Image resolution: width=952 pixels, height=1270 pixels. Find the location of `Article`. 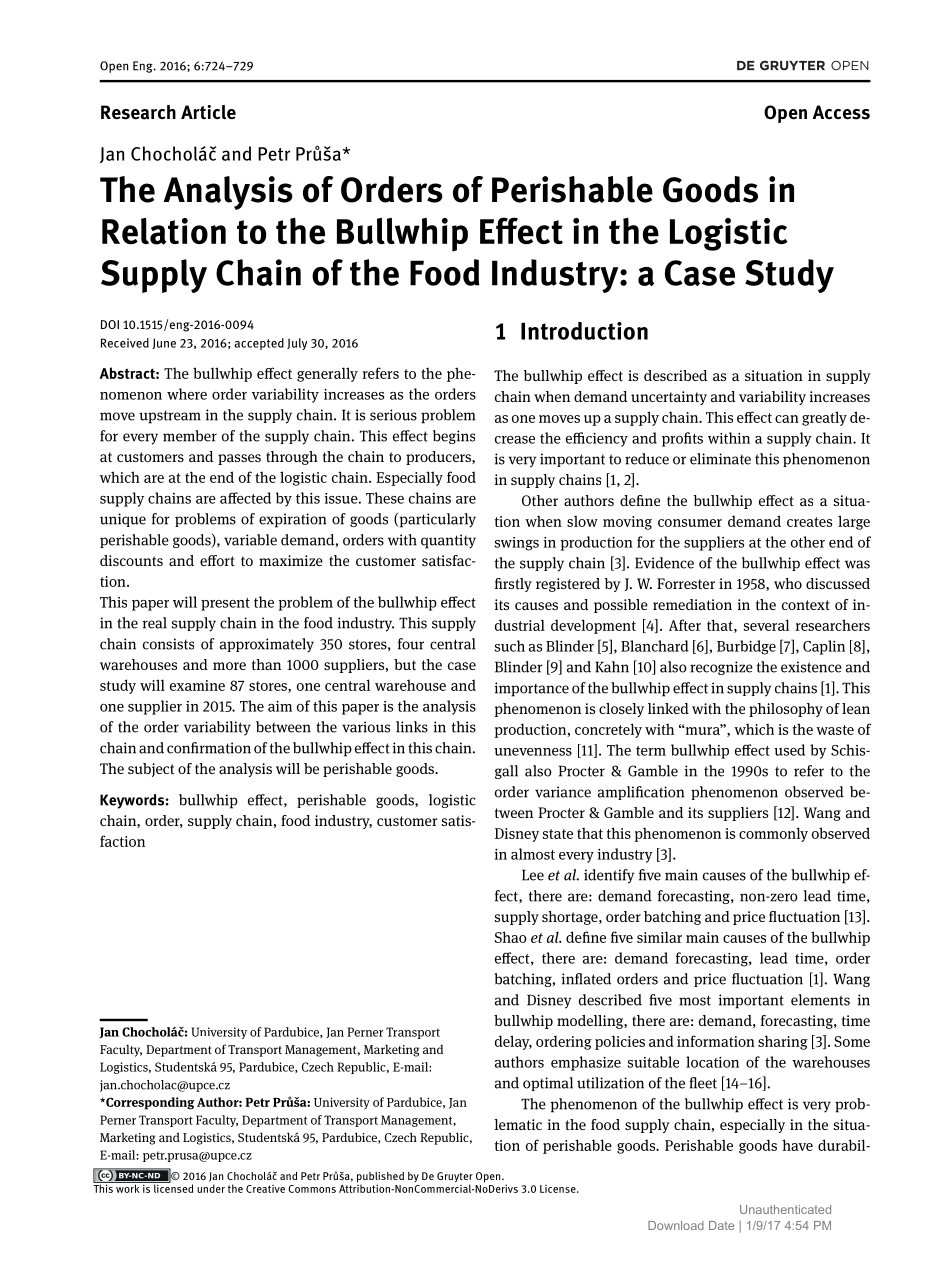

Article is located at coordinates (208, 112).
